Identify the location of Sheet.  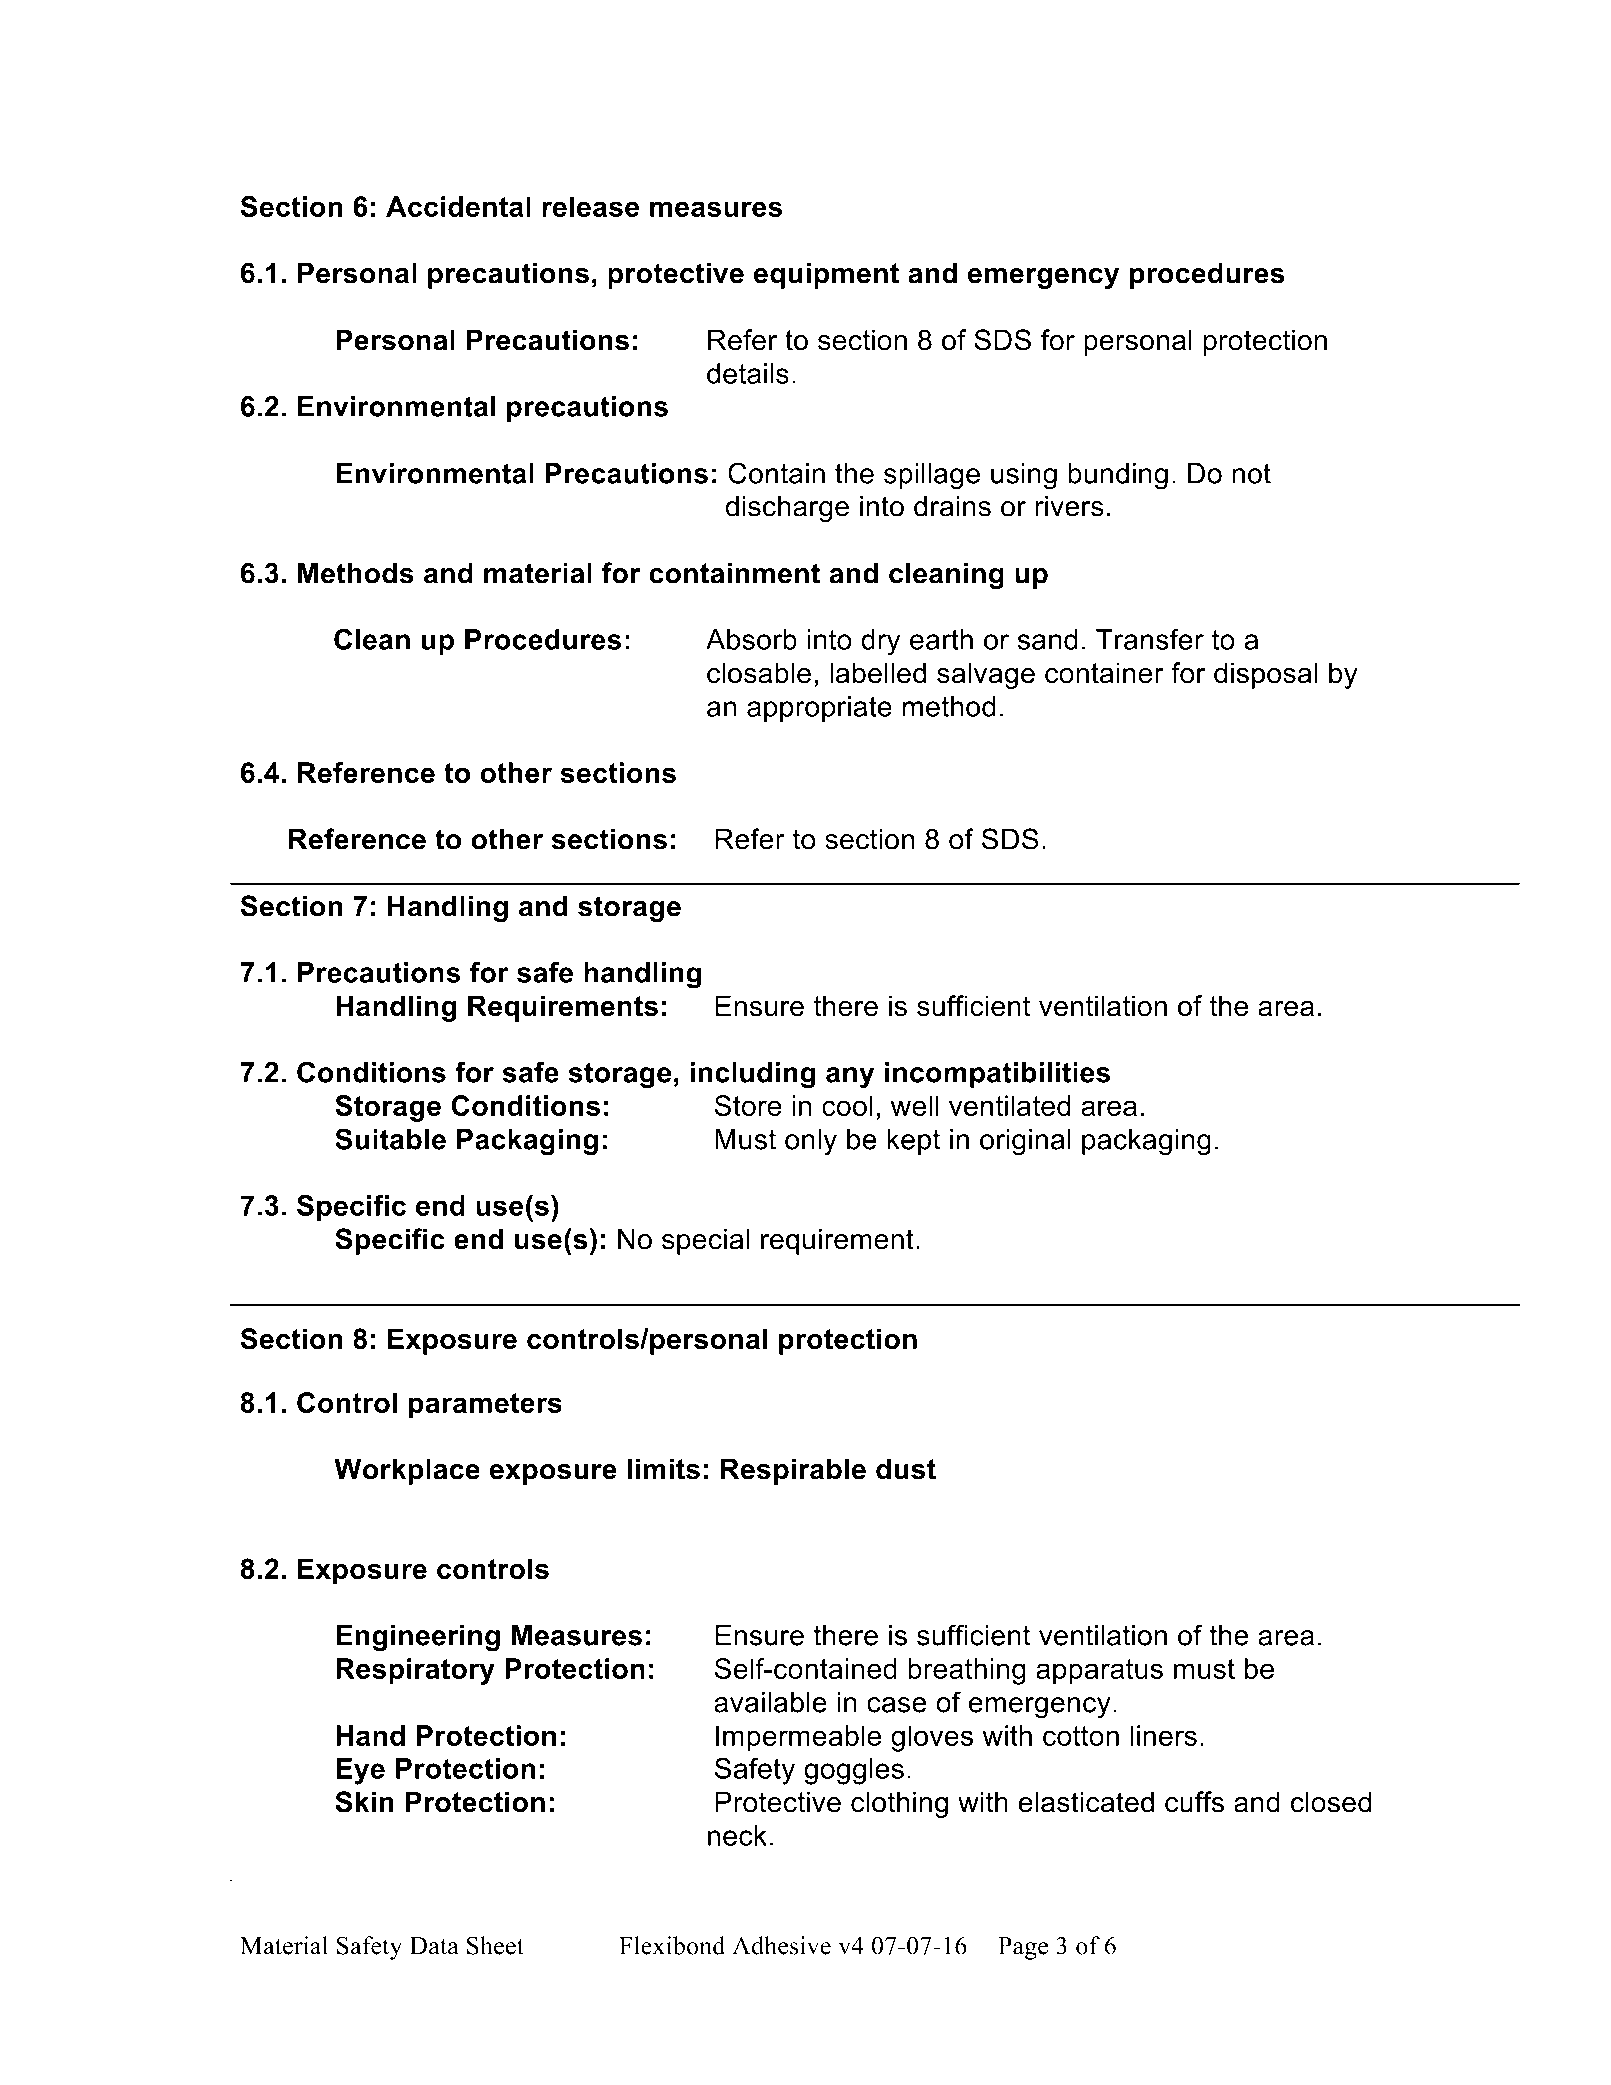
(495, 1945).
